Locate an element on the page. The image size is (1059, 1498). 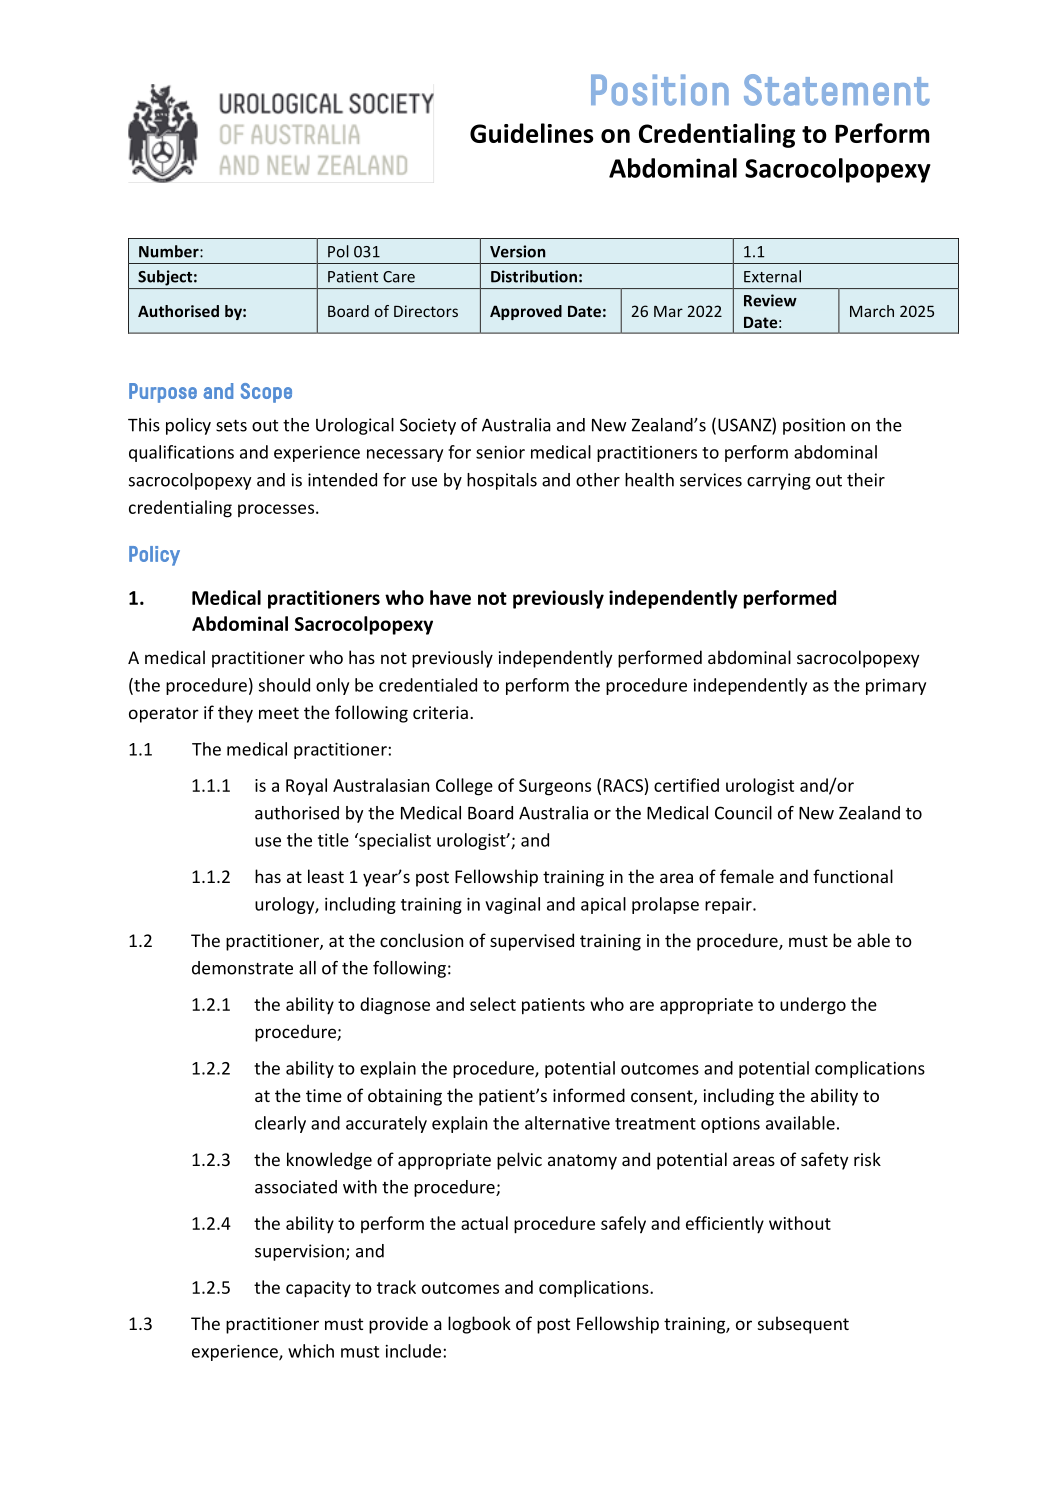
primary is located at coordinates (896, 687).
